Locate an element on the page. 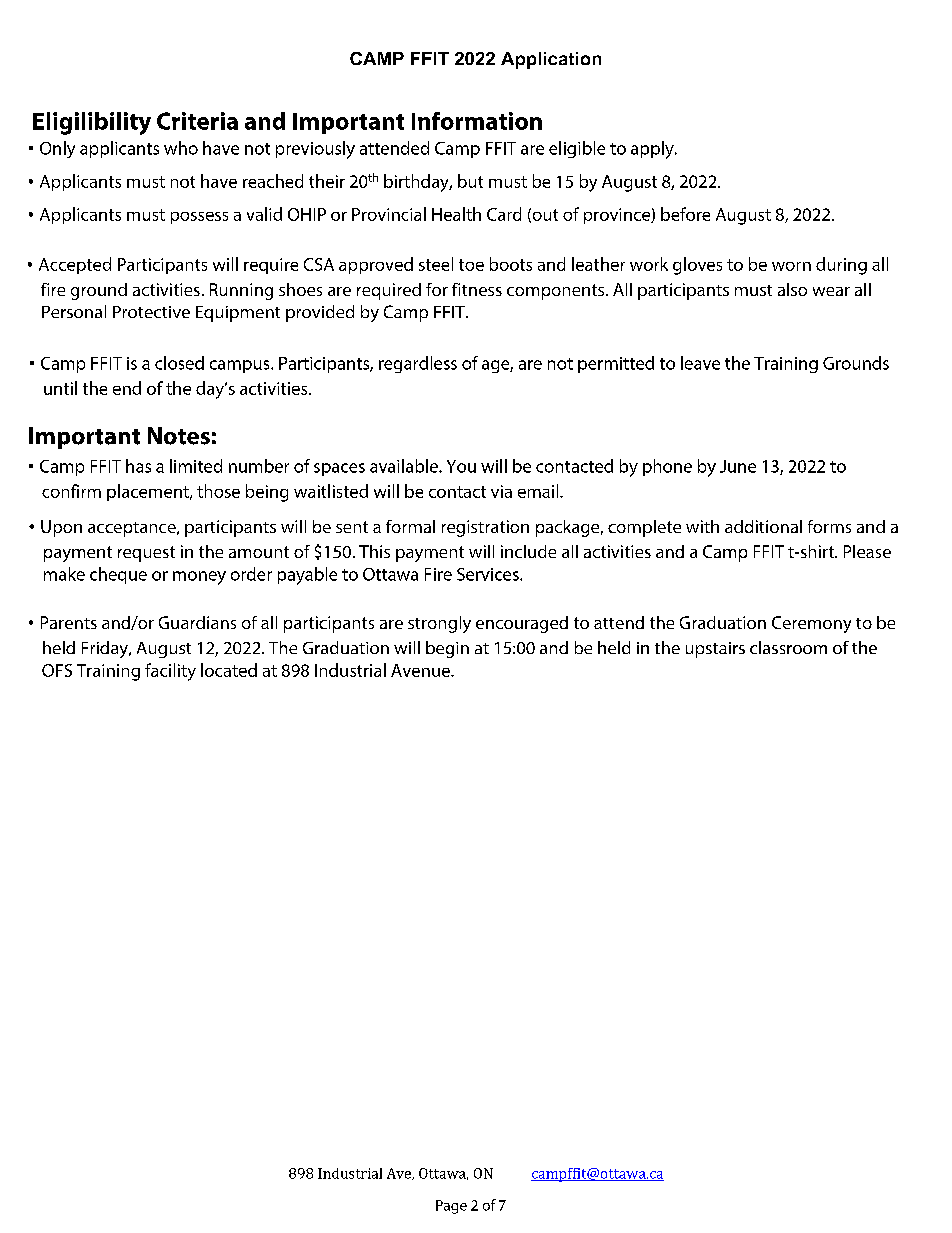  apply is located at coordinates (653, 150).
